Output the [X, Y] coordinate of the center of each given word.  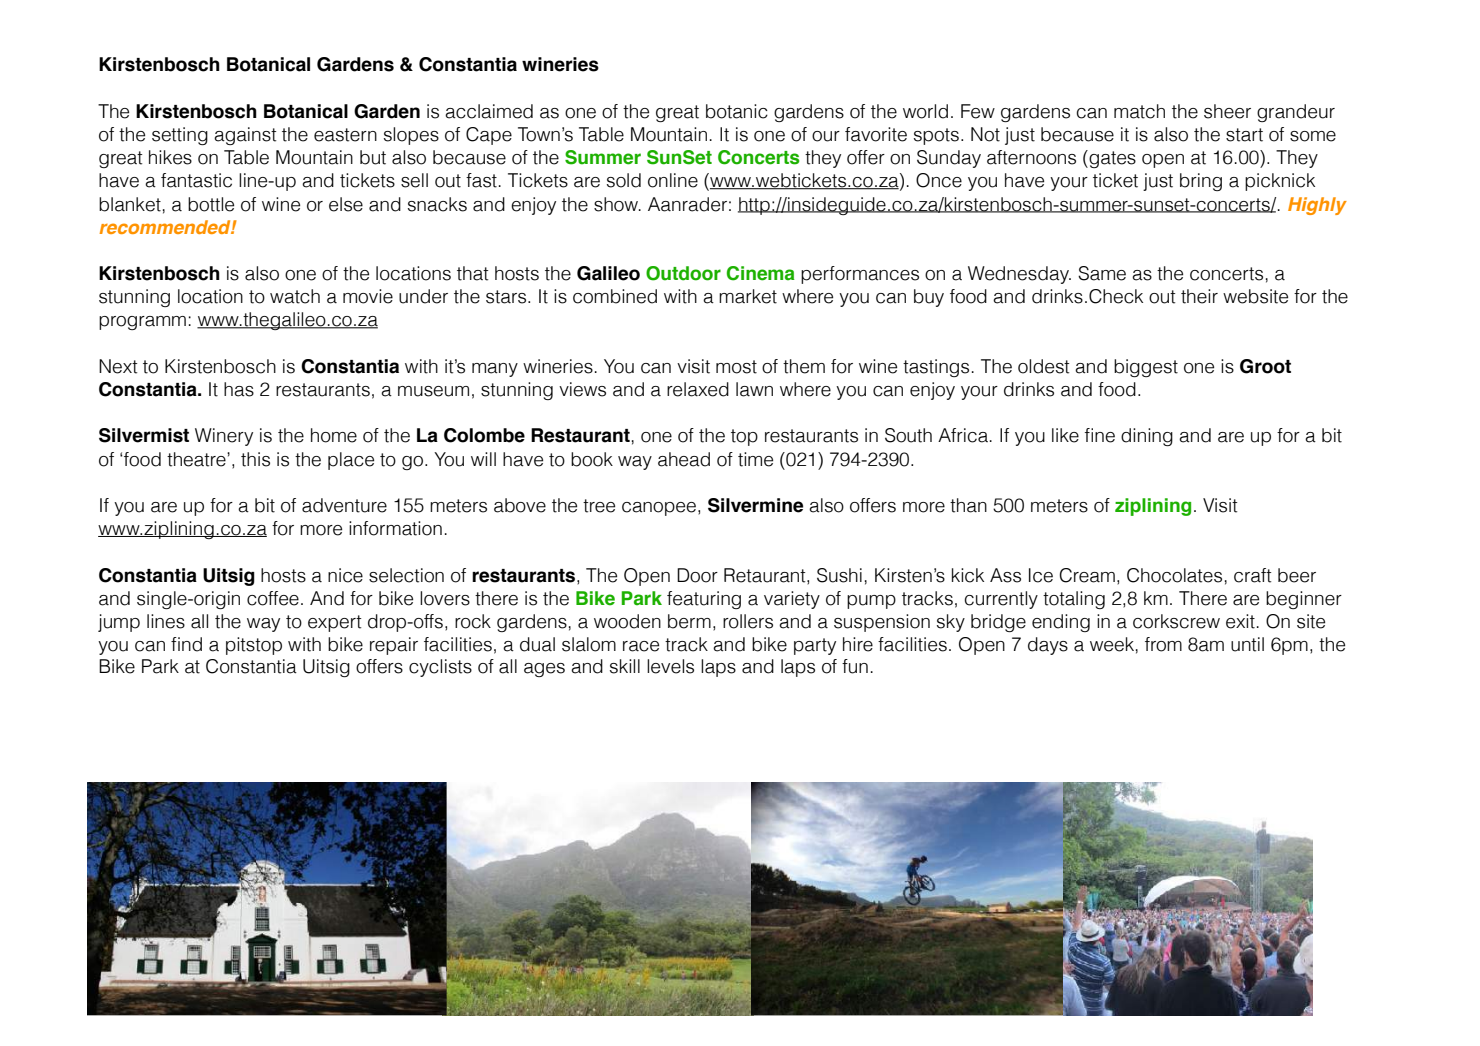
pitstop [254, 646]
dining [1147, 437]
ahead [684, 459]
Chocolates [1174, 575]
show [617, 204]
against [245, 136]
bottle [211, 204]
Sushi [839, 575]
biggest [1146, 368]
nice [345, 575]
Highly [1317, 206]
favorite [876, 134]
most [736, 367]
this [255, 459]
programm [142, 323]
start [1244, 135]
